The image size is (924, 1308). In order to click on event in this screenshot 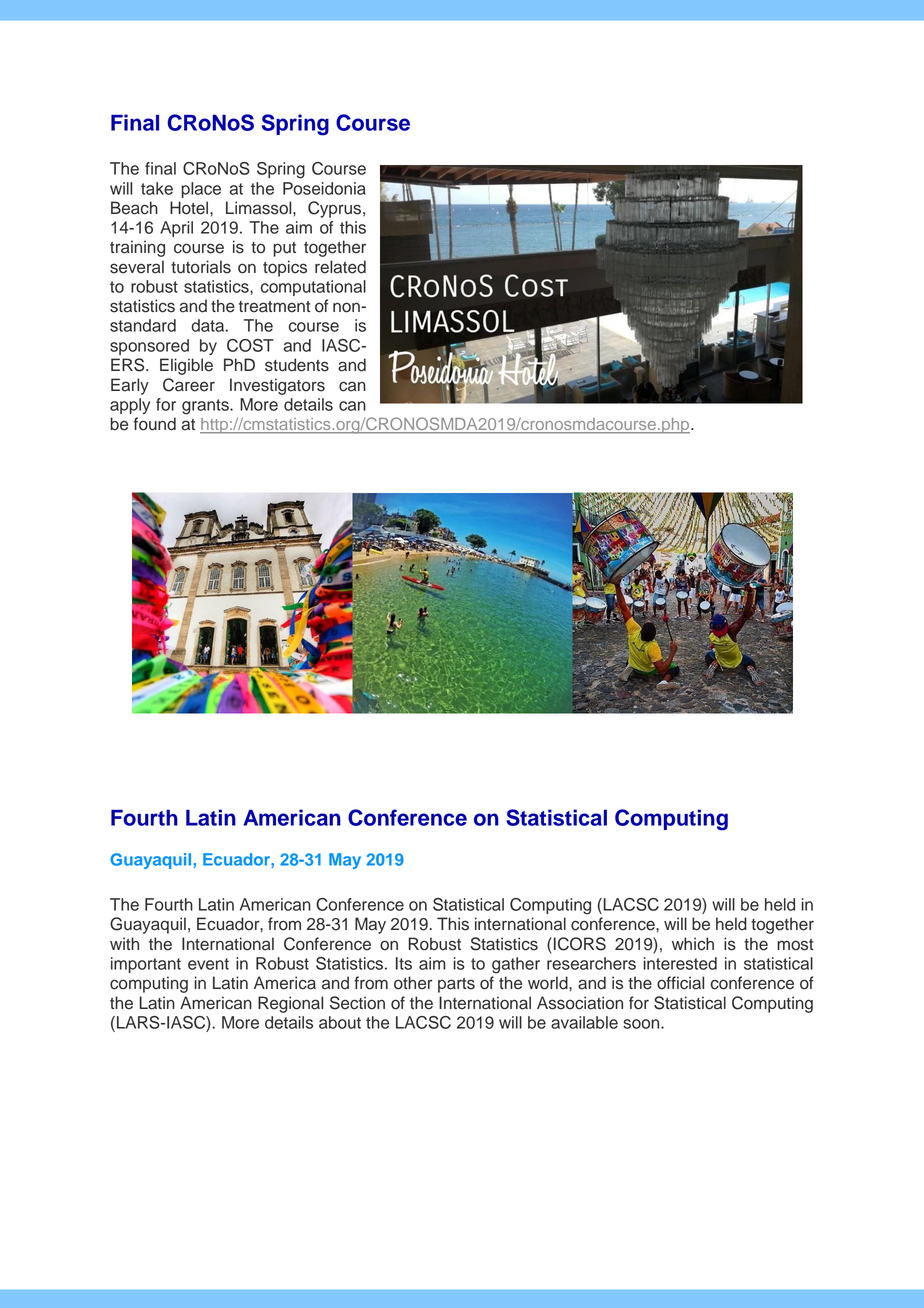, I will do `click(208, 964)`.
